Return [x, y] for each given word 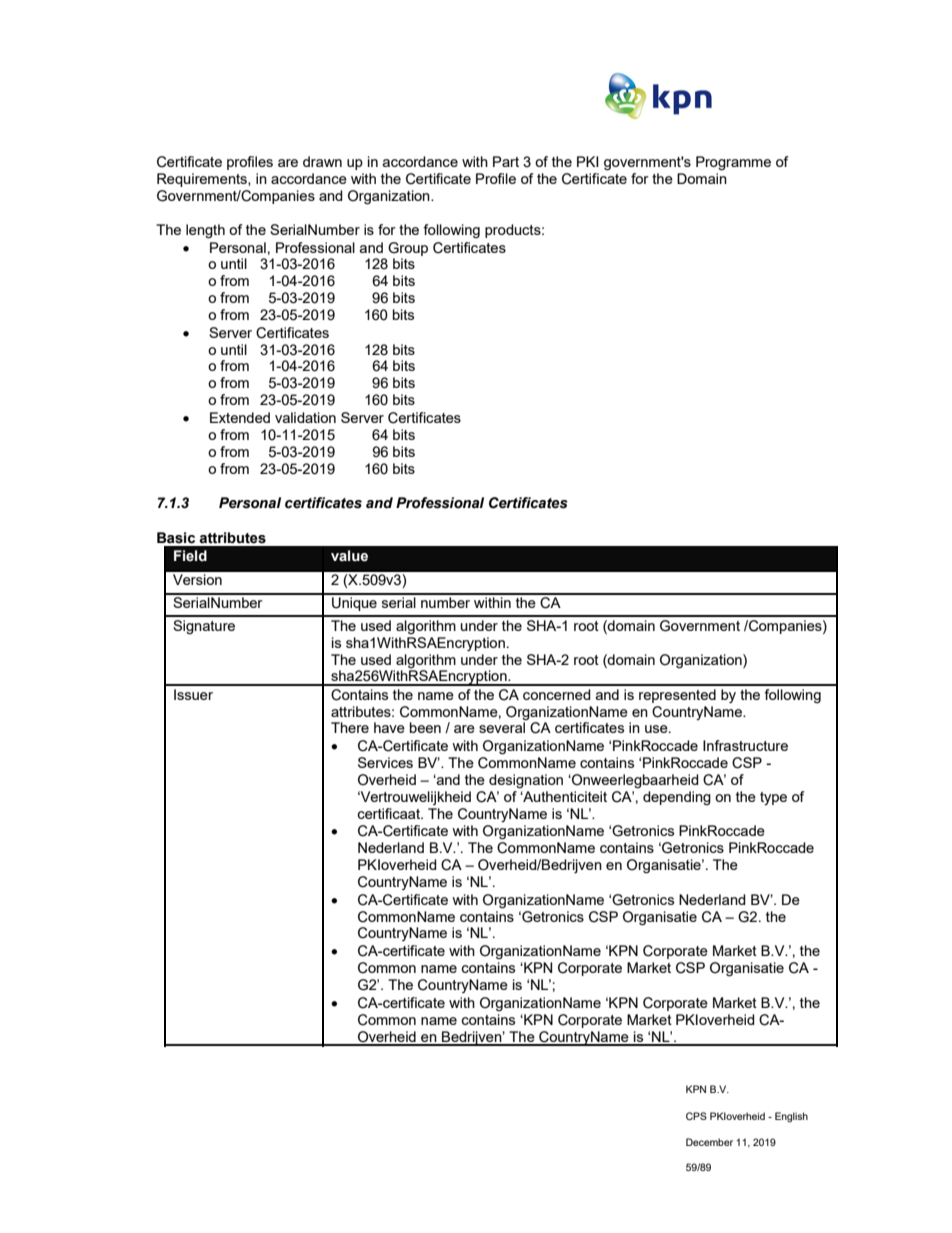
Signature [204, 627]
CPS [696, 1116]
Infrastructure [745, 745]
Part [506, 161]
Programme [733, 163]
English [791, 1117]
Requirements [203, 180]
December [709, 1142]
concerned [557, 694]
